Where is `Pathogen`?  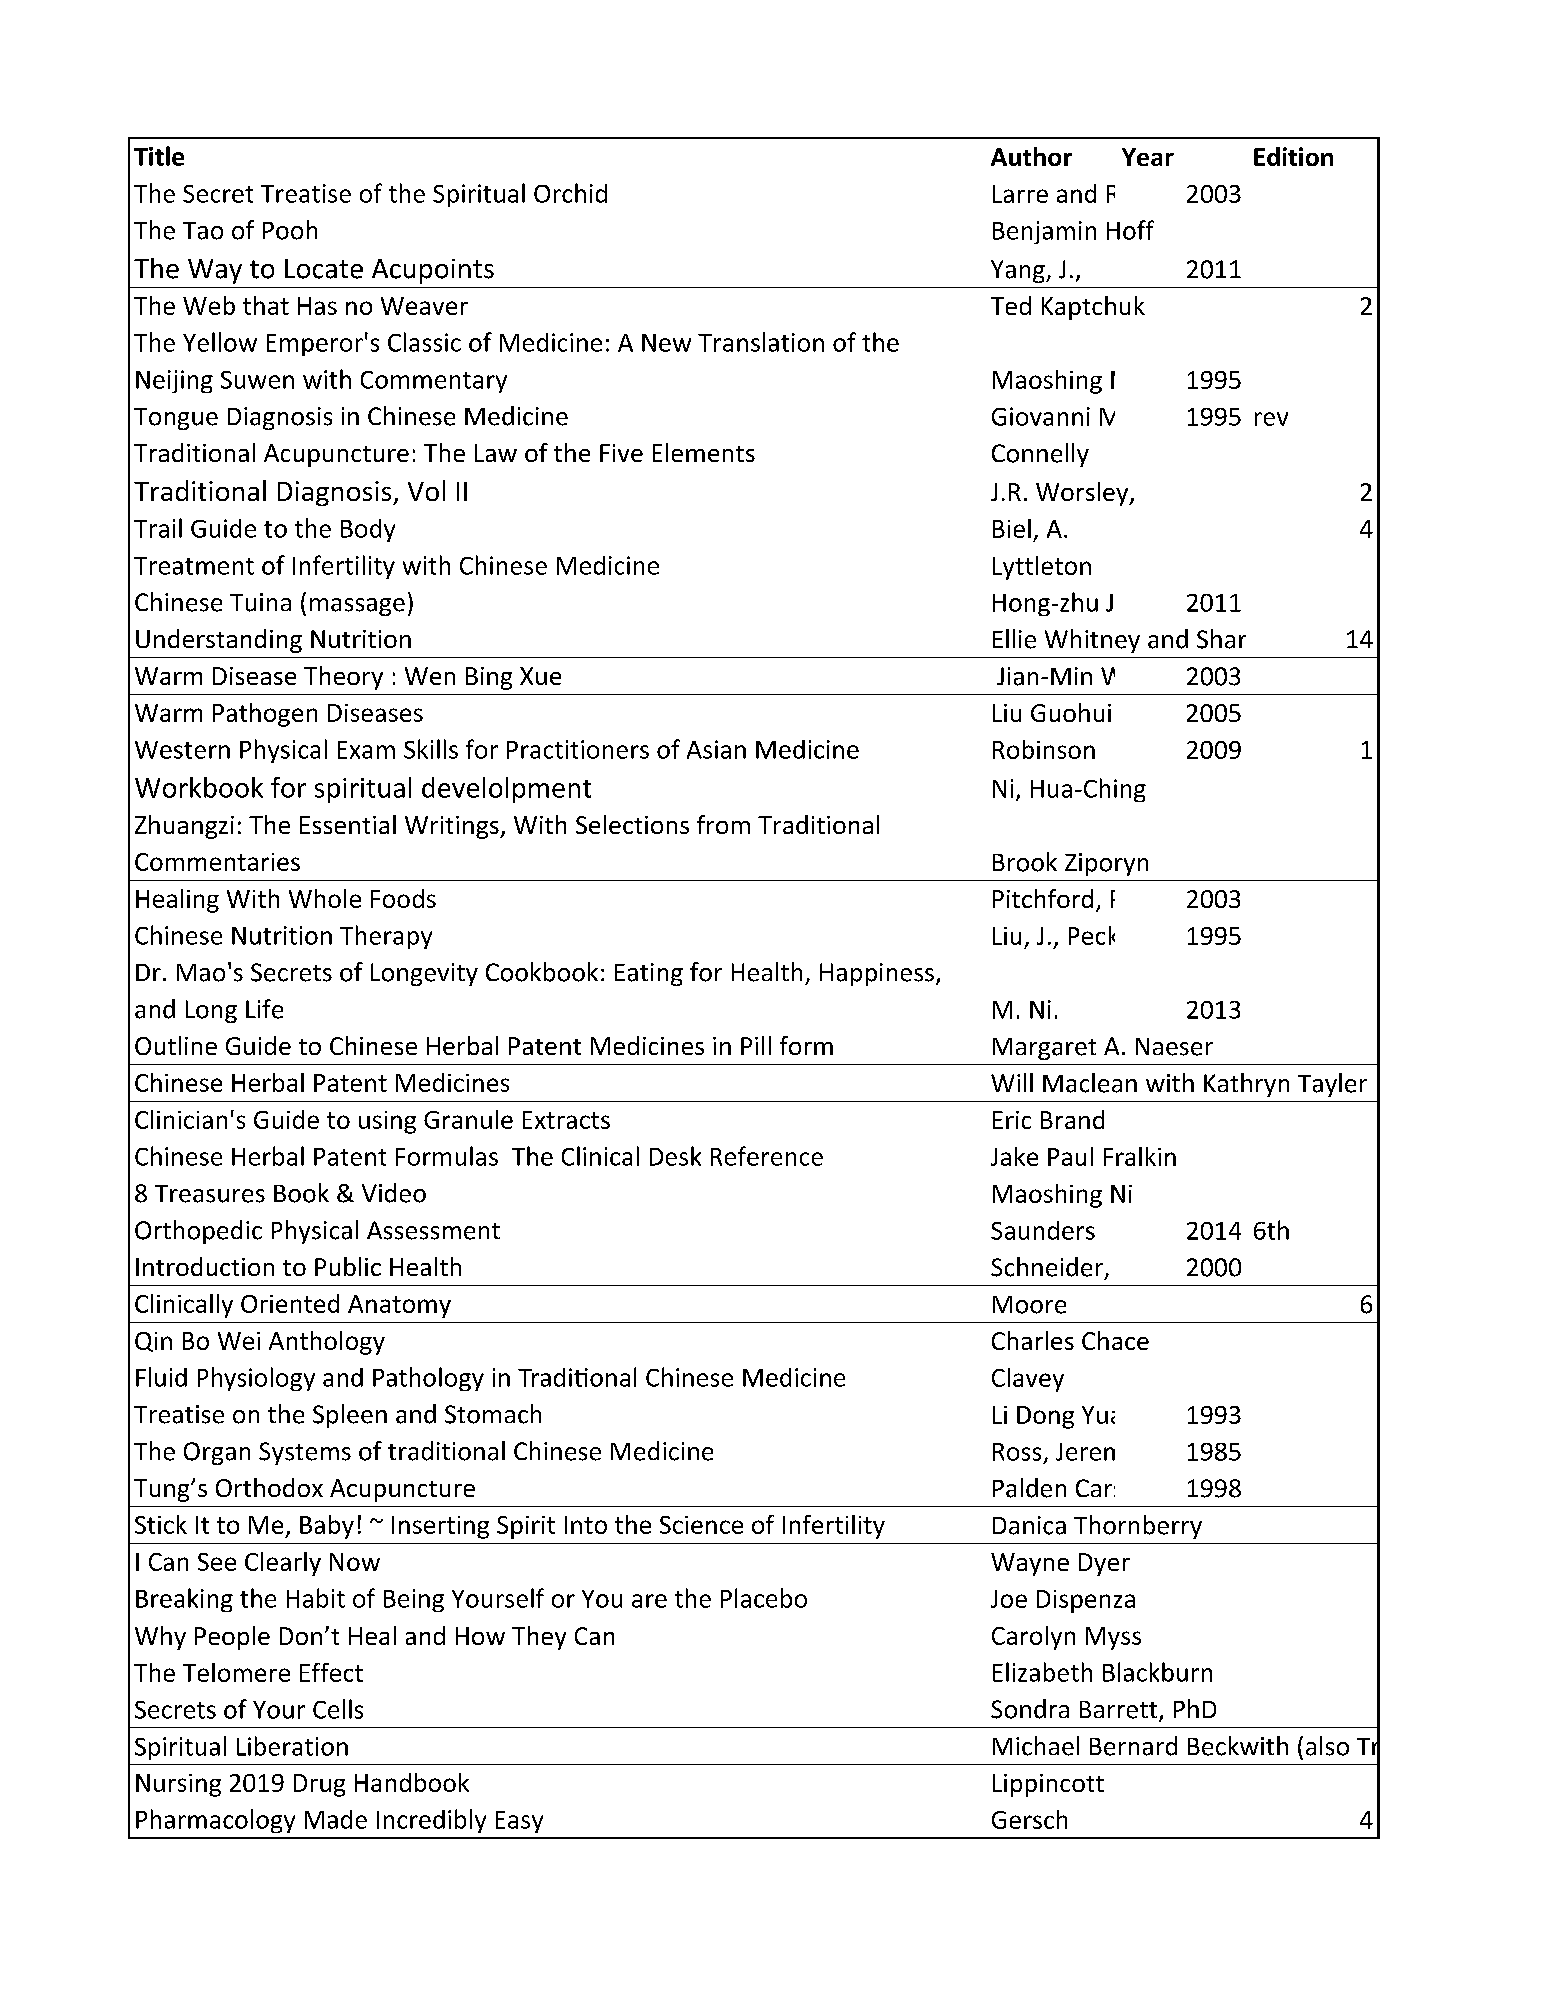
Pathogen is located at coordinates (265, 715).
